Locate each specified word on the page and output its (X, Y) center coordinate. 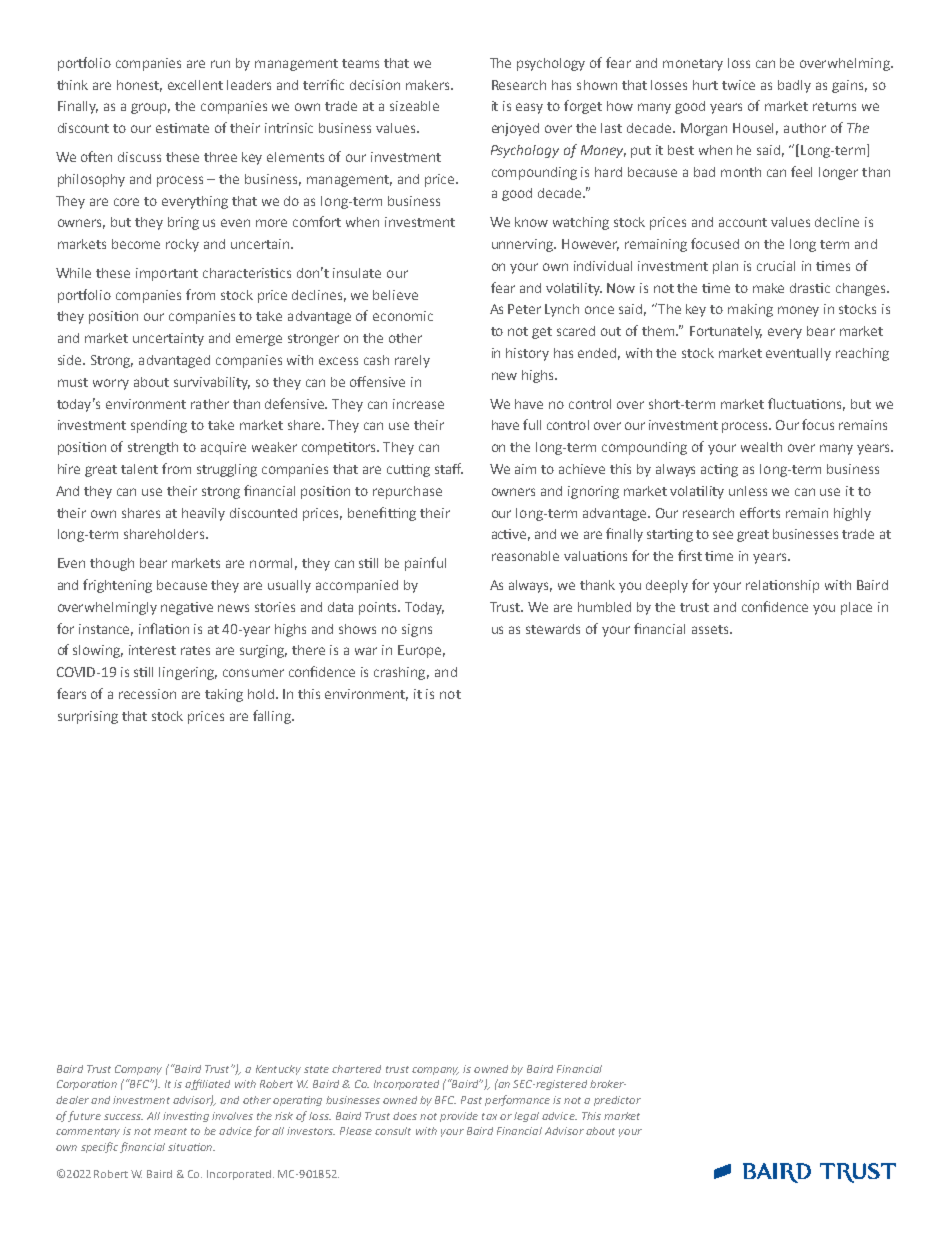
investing (186, 1117)
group (150, 108)
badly (794, 86)
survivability (212, 383)
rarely (412, 361)
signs (417, 630)
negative (187, 608)
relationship (782, 586)
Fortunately (726, 332)
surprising (88, 717)
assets (711, 629)
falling (273, 717)
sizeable (414, 106)
